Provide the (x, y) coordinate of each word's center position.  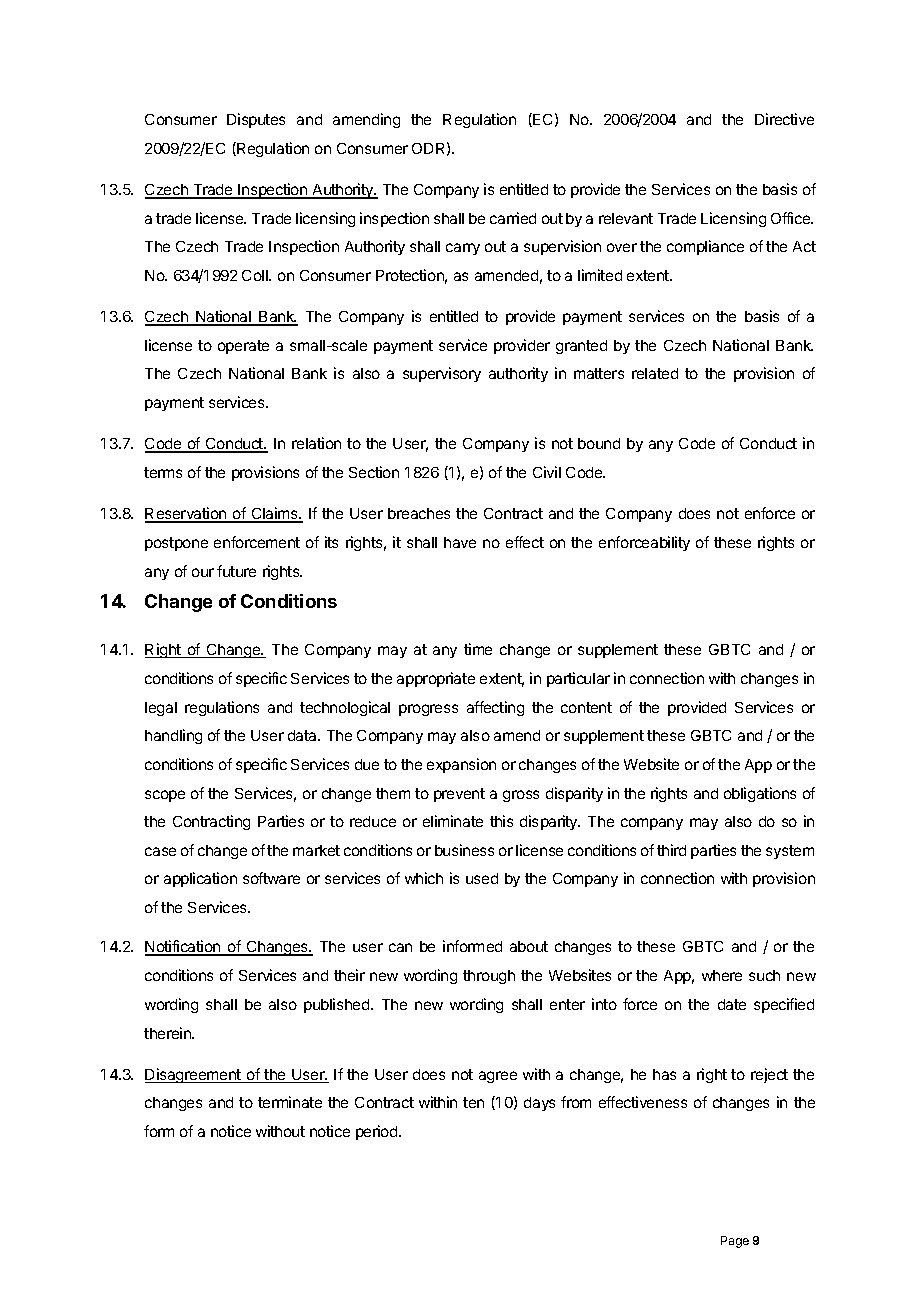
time (478, 649)
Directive (784, 119)
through (489, 977)
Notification (184, 948)
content (586, 707)
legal (161, 709)
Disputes (256, 120)
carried (513, 218)
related (655, 373)
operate (243, 347)
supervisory (442, 374)
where (722, 975)
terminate (290, 1102)
